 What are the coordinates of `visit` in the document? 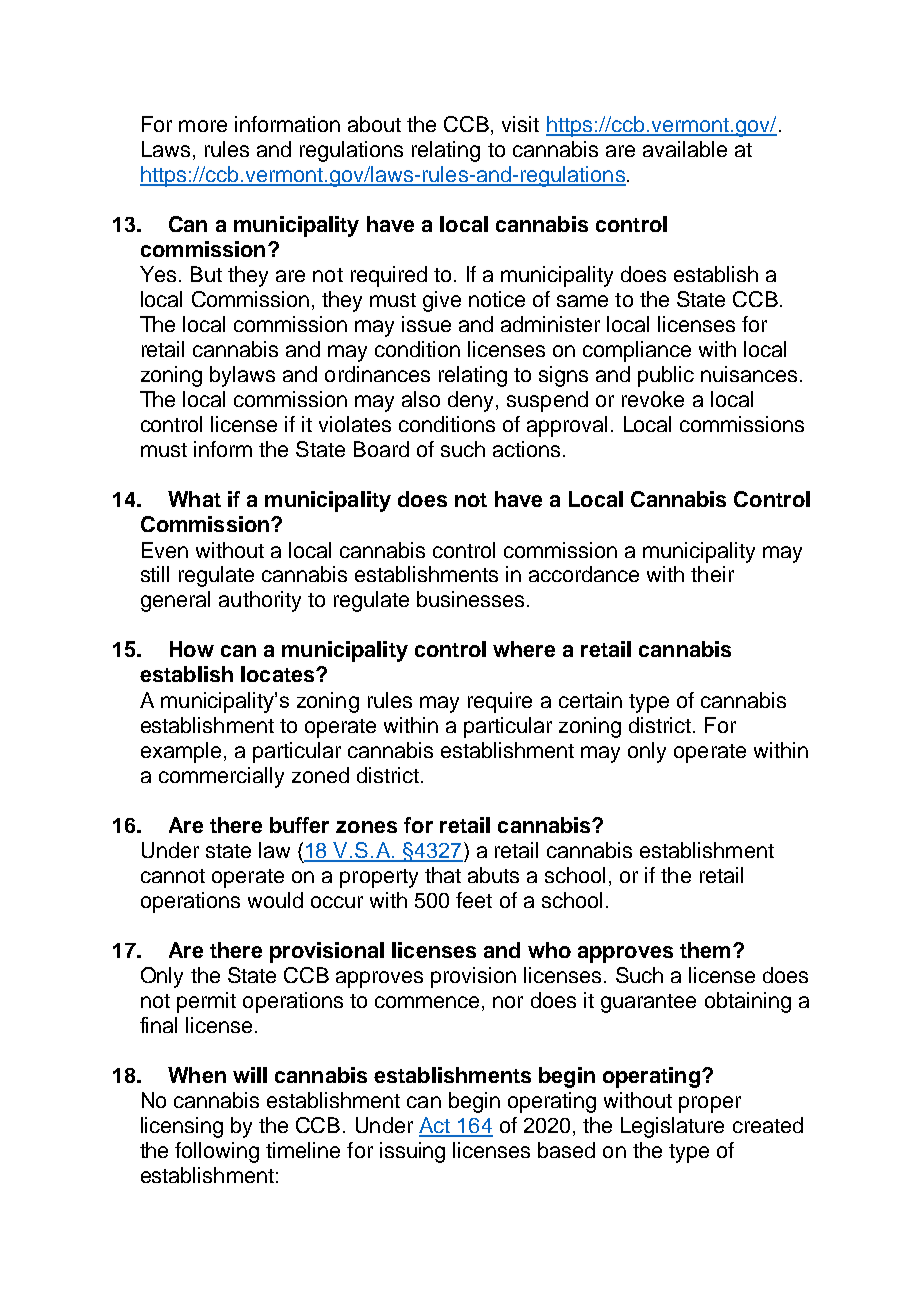 It's located at (520, 124).
